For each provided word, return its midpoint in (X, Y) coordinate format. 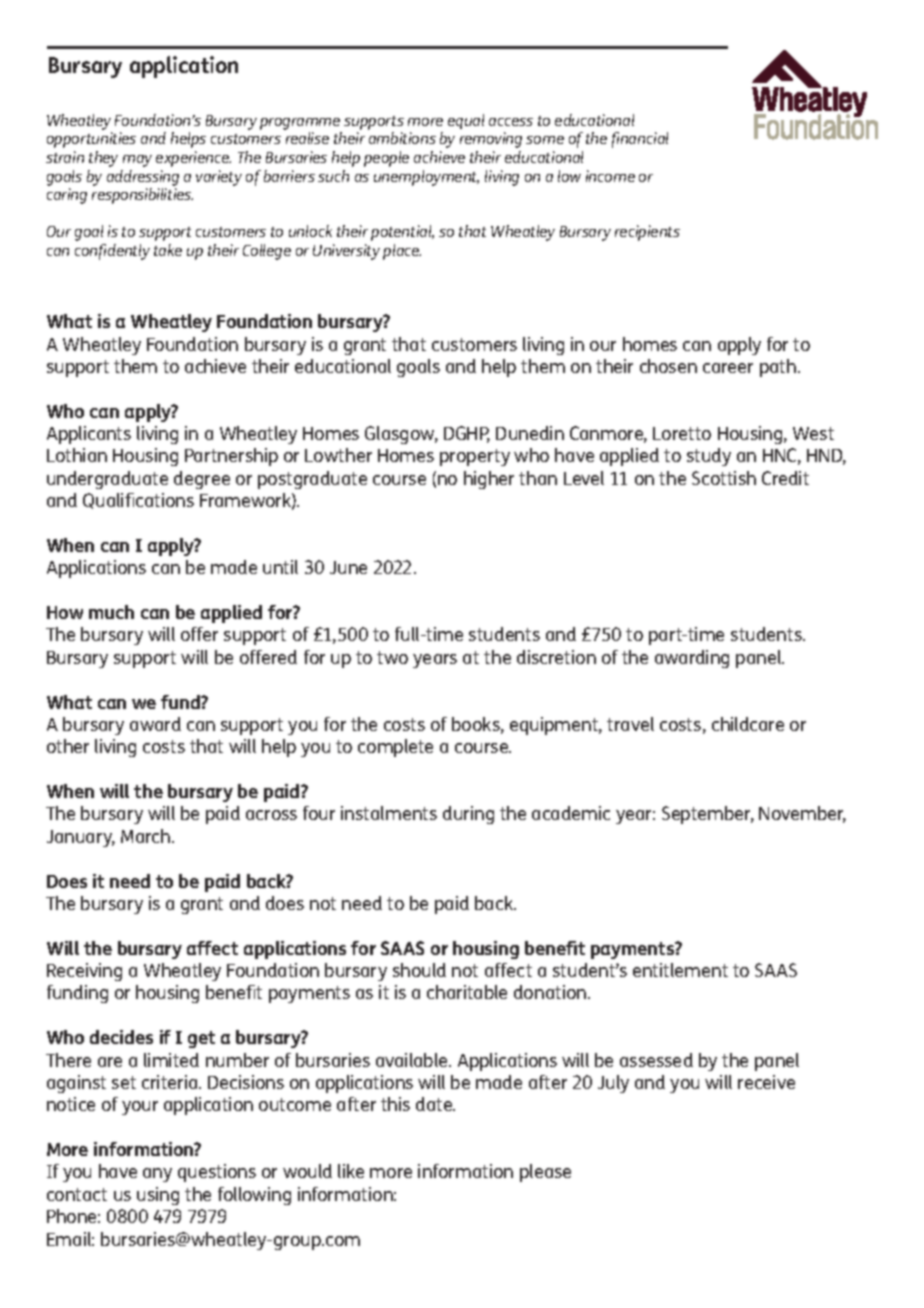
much (111, 612)
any (157, 1175)
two (392, 657)
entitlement (680, 970)
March (147, 836)
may (137, 161)
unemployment (426, 178)
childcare (748, 724)
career (728, 368)
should (419, 970)
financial (640, 140)
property (475, 457)
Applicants (89, 435)
